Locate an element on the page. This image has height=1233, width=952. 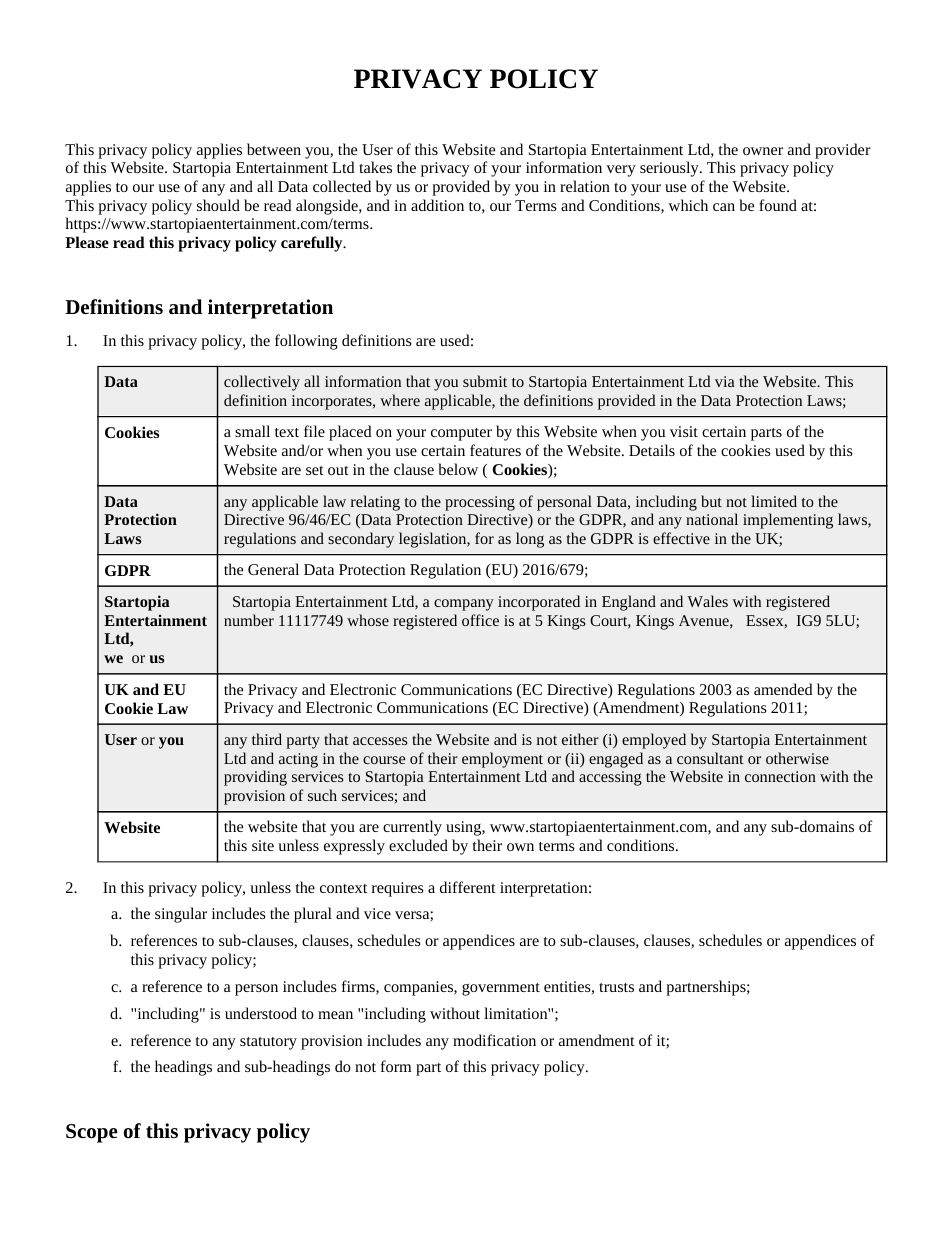
different is located at coordinates (468, 887).
